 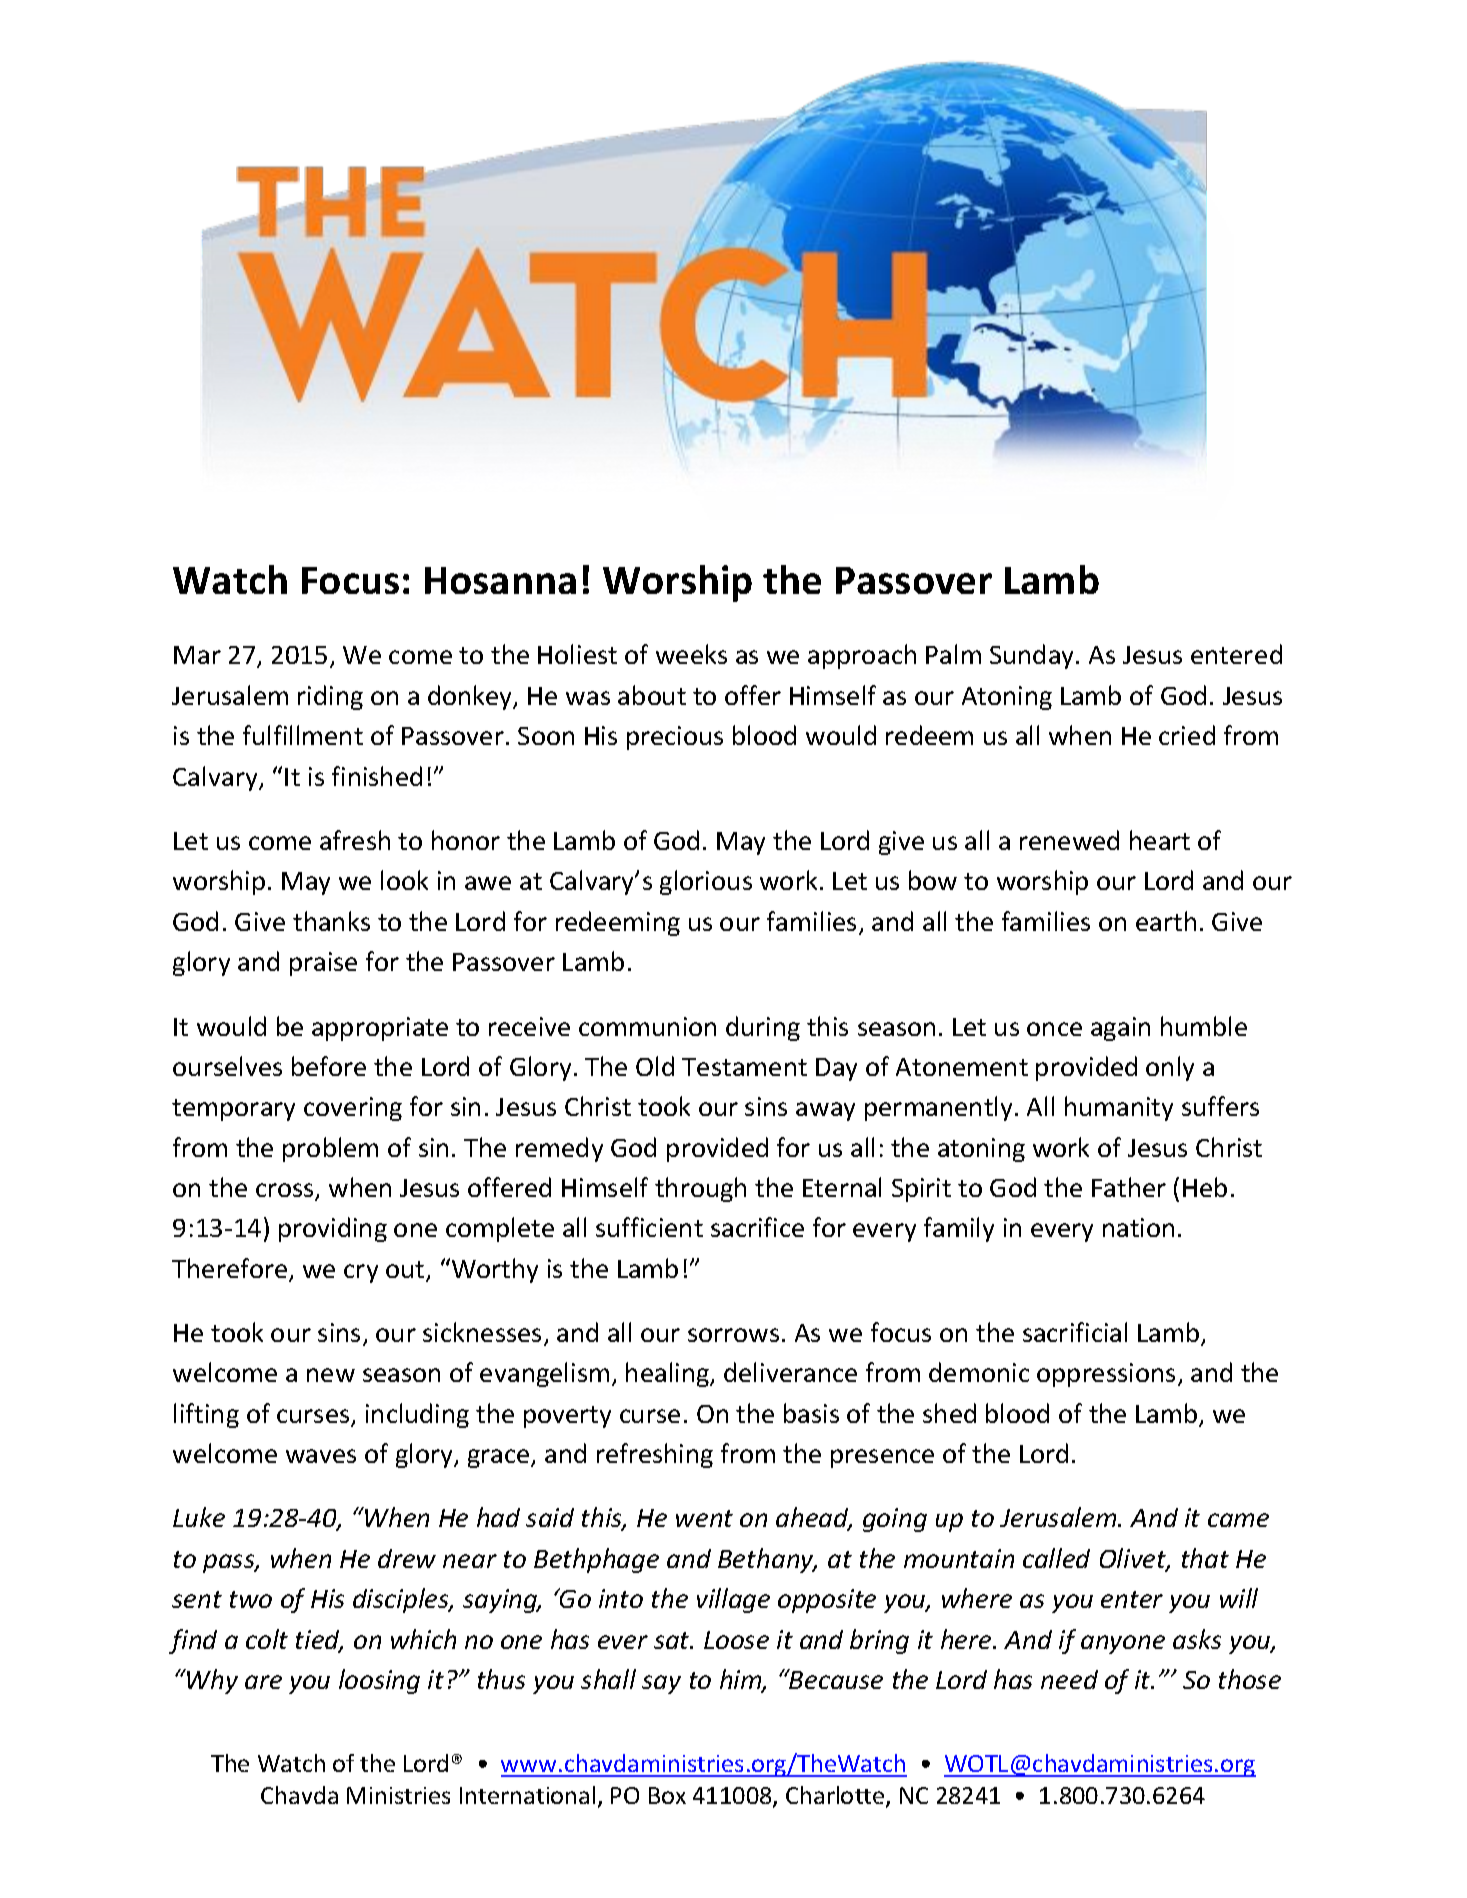 I want to click on weeks, so click(x=691, y=654).
